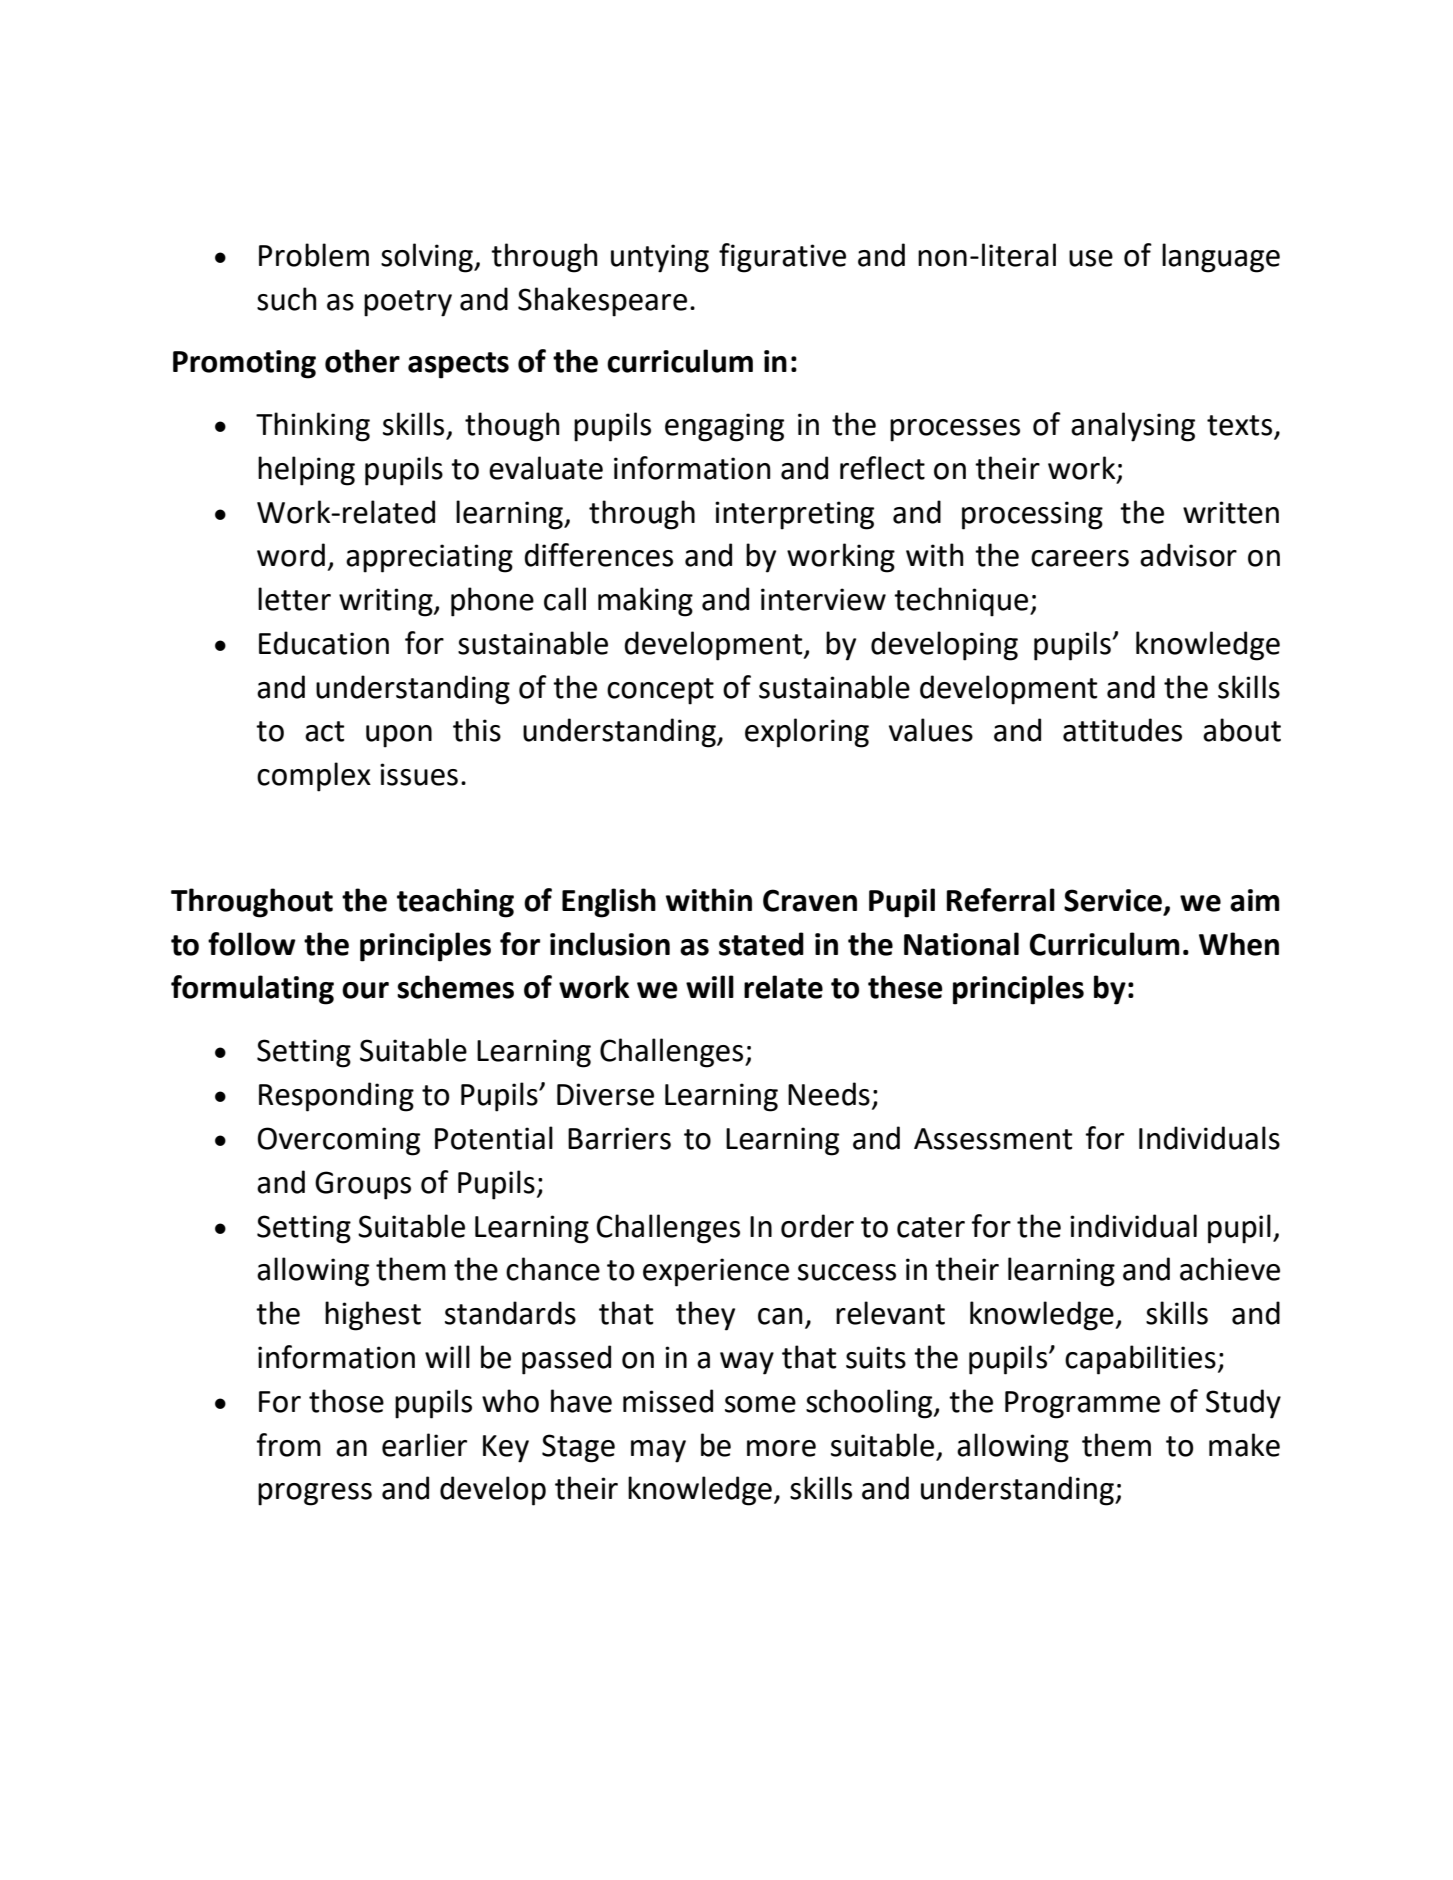 The width and height of the document is (1453, 1880). I want to click on earlier, so click(424, 1445).
